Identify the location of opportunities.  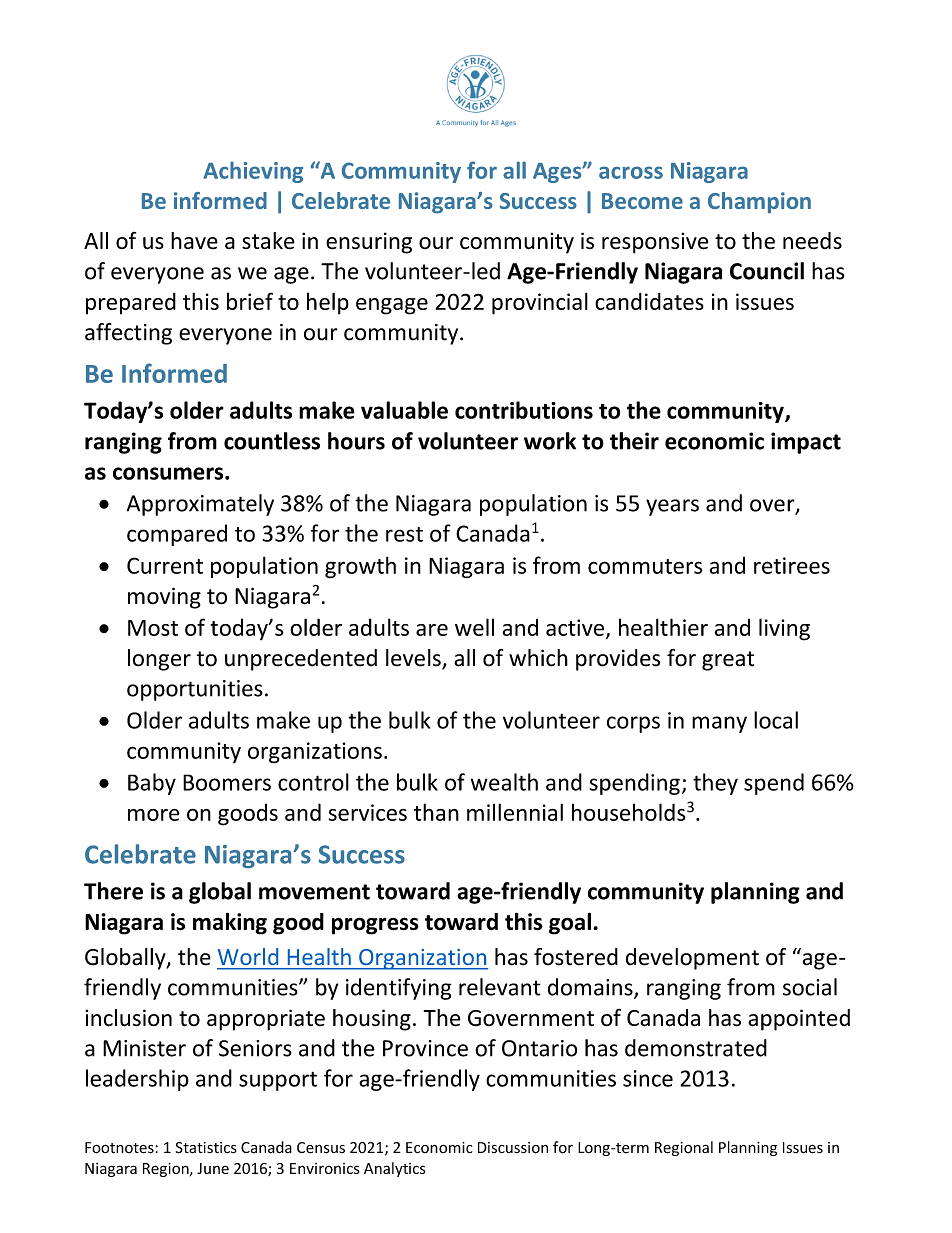
(195, 690).
